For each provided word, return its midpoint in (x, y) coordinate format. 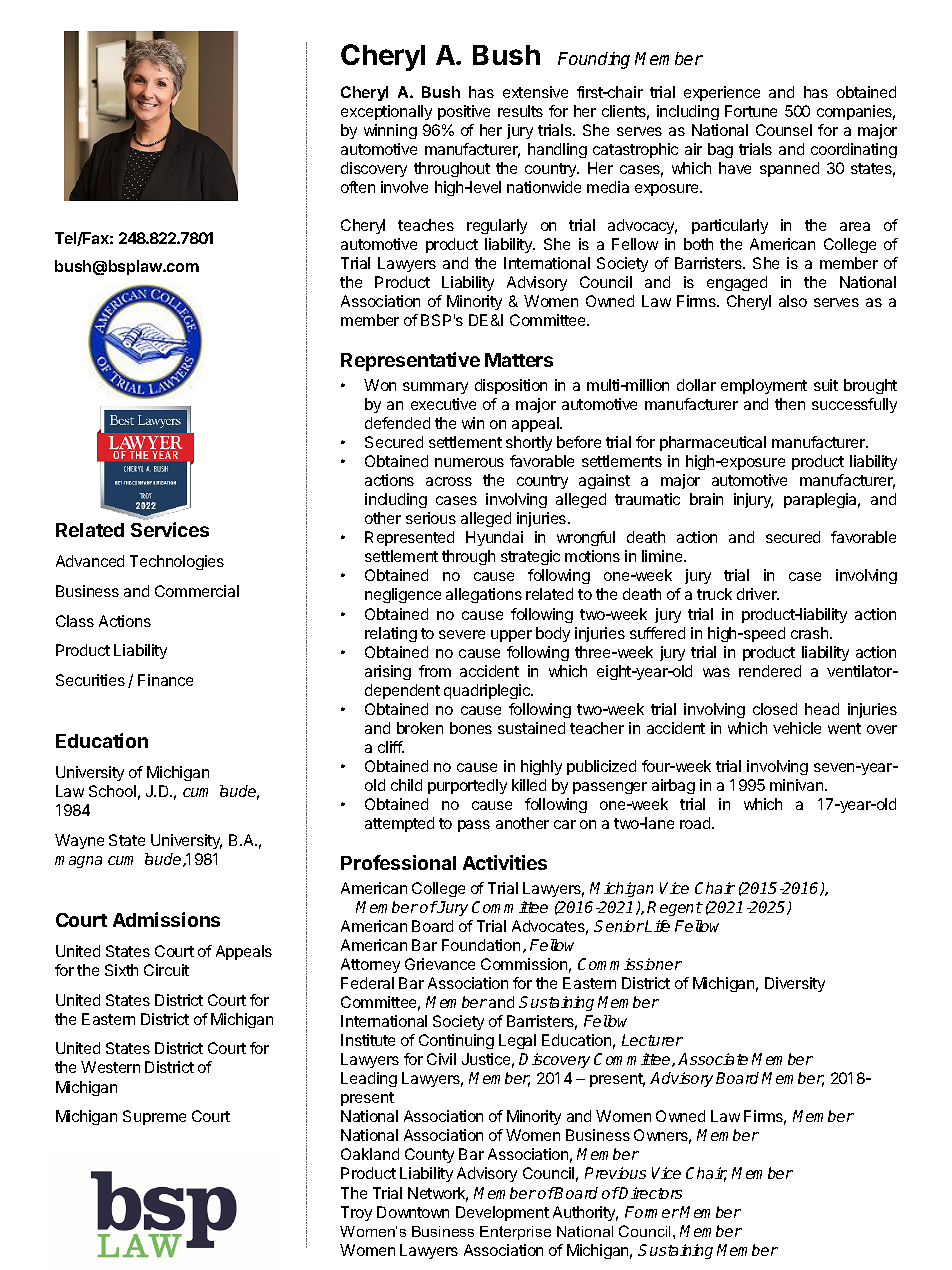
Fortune (751, 111)
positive (464, 112)
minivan (798, 785)
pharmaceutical (713, 443)
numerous (469, 462)
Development (502, 1213)
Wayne (79, 841)
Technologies (177, 562)
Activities (505, 862)
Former (652, 1212)
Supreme (154, 1117)
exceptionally (386, 112)
